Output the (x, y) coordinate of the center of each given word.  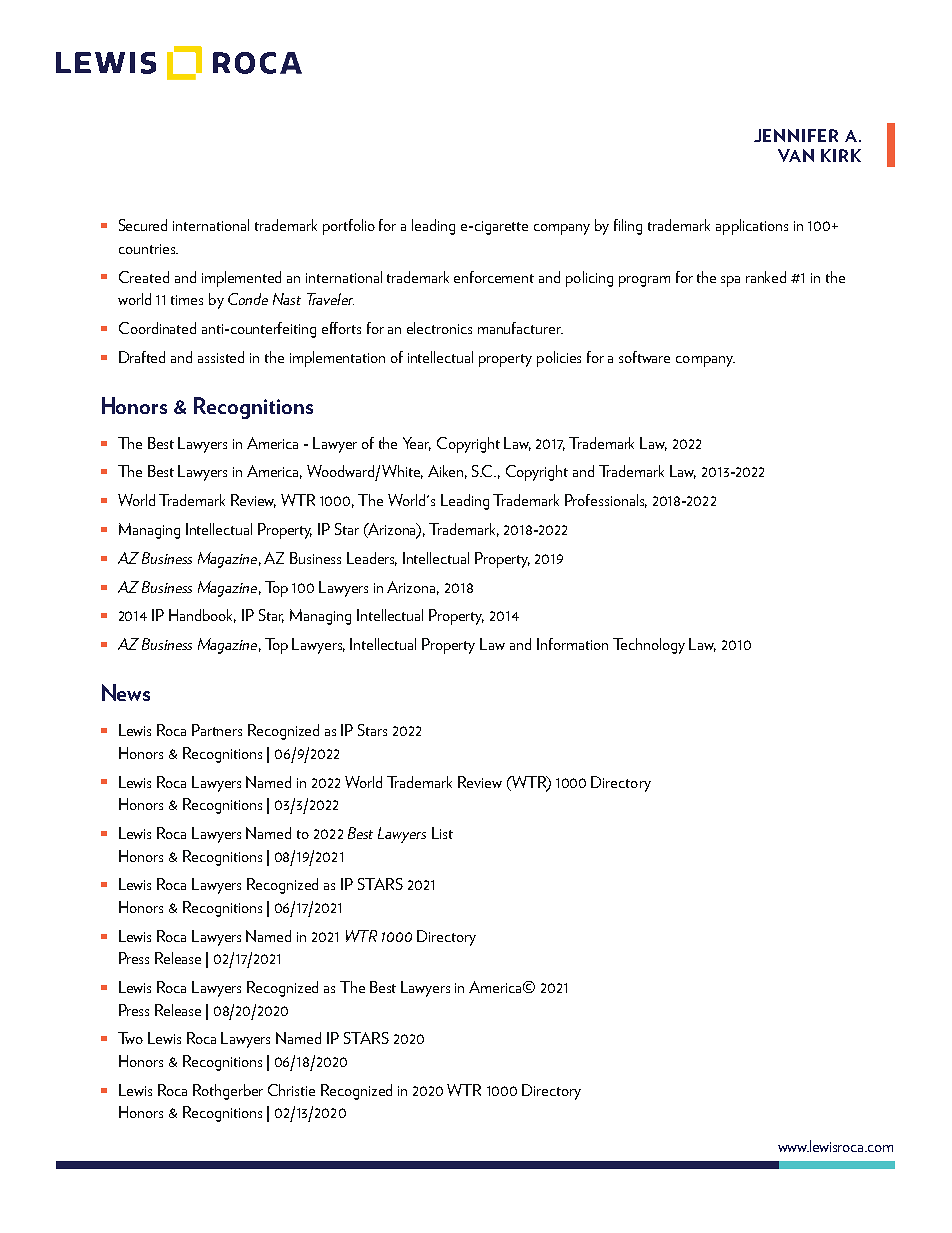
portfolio (349, 227)
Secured (143, 225)
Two (130, 1038)
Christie (291, 1090)
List (442, 833)
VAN (796, 155)
